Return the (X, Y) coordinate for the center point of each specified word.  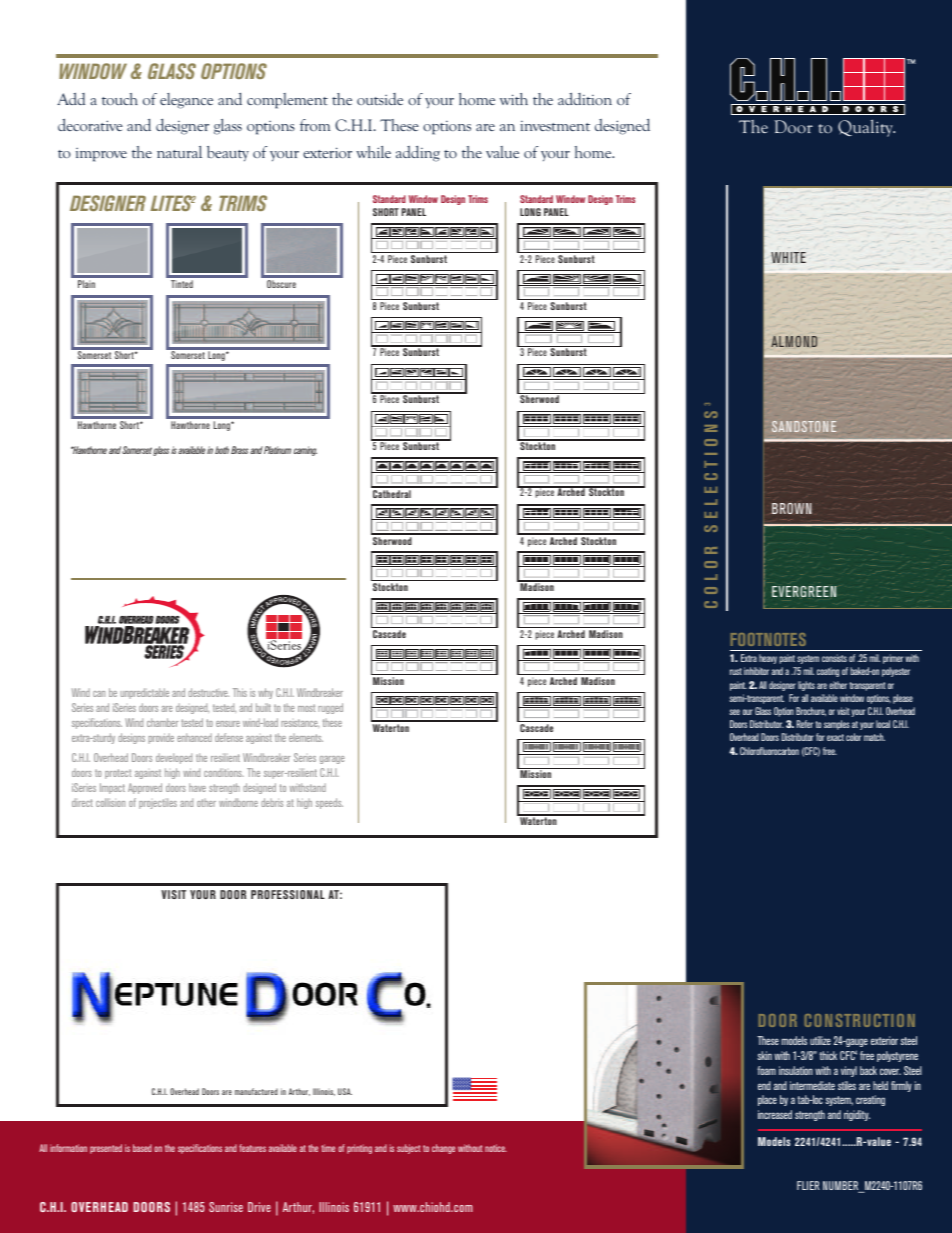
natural (179, 152)
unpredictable (144, 693)
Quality (866, 128)
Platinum (277, 450)
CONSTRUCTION (859, 1020)
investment (555, 126)
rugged (330, 708)
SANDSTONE (804, 426)
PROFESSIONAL (288, 894)
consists (834, 658)
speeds (329, 803)
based (142, 1148)
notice (496, 1148)
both (222, 450)
